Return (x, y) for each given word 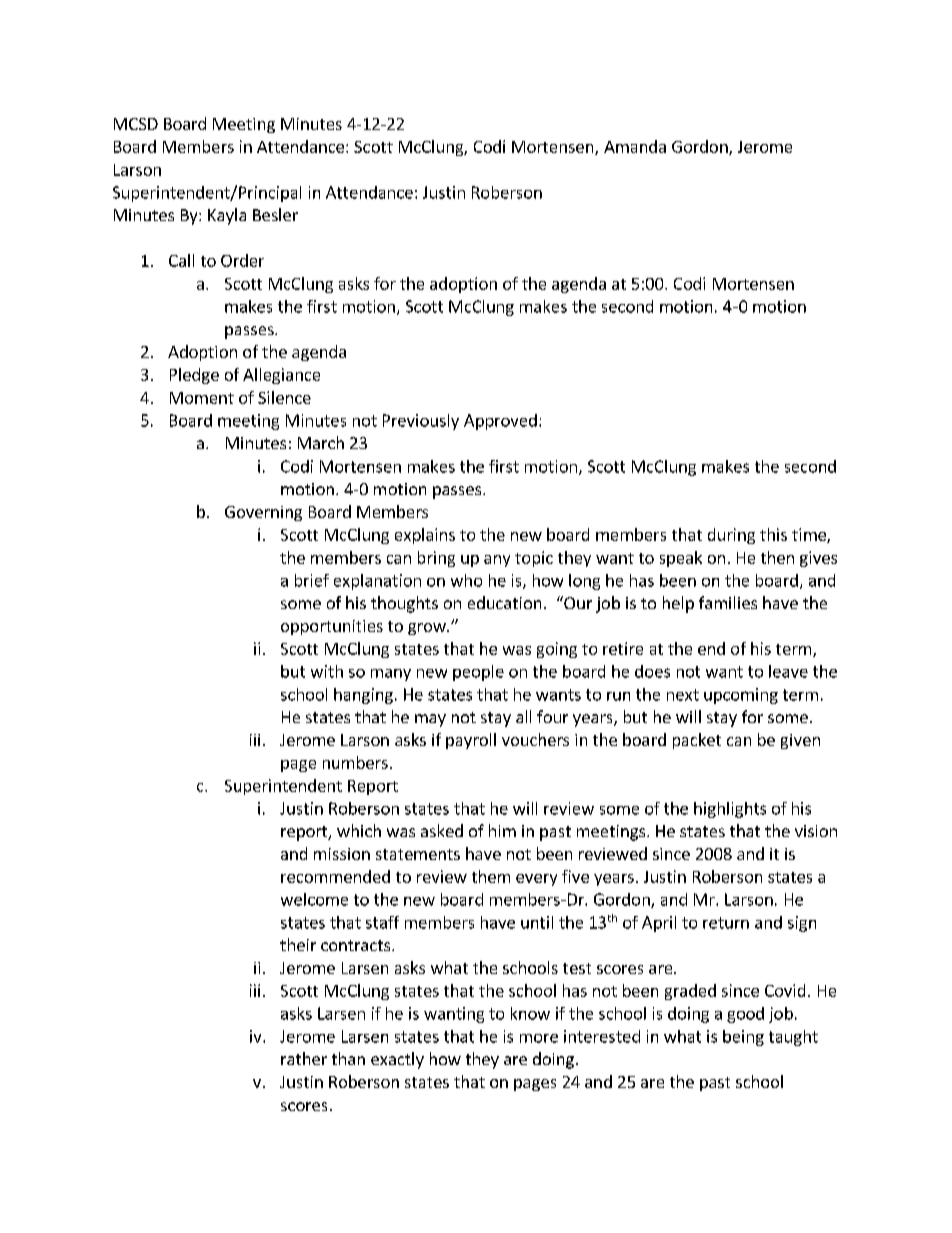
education (504, 602)
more (539, 1038)
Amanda (635, 146)
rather (304, 1058)
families (728, 602)
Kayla (227, 216)
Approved (500, 422)
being (743, 1038)
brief (312, 580)
